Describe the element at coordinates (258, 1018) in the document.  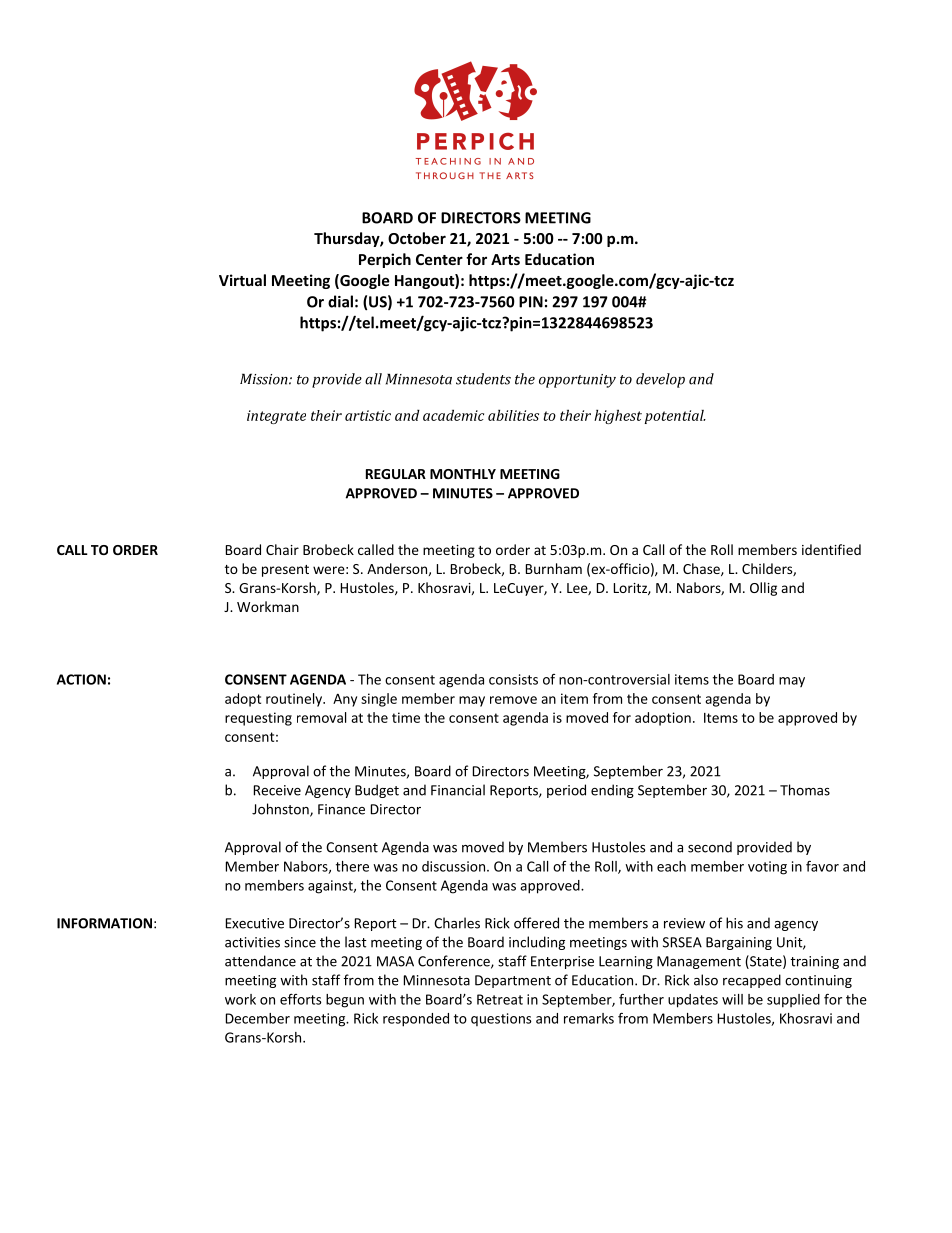
I see `December` at that location.
